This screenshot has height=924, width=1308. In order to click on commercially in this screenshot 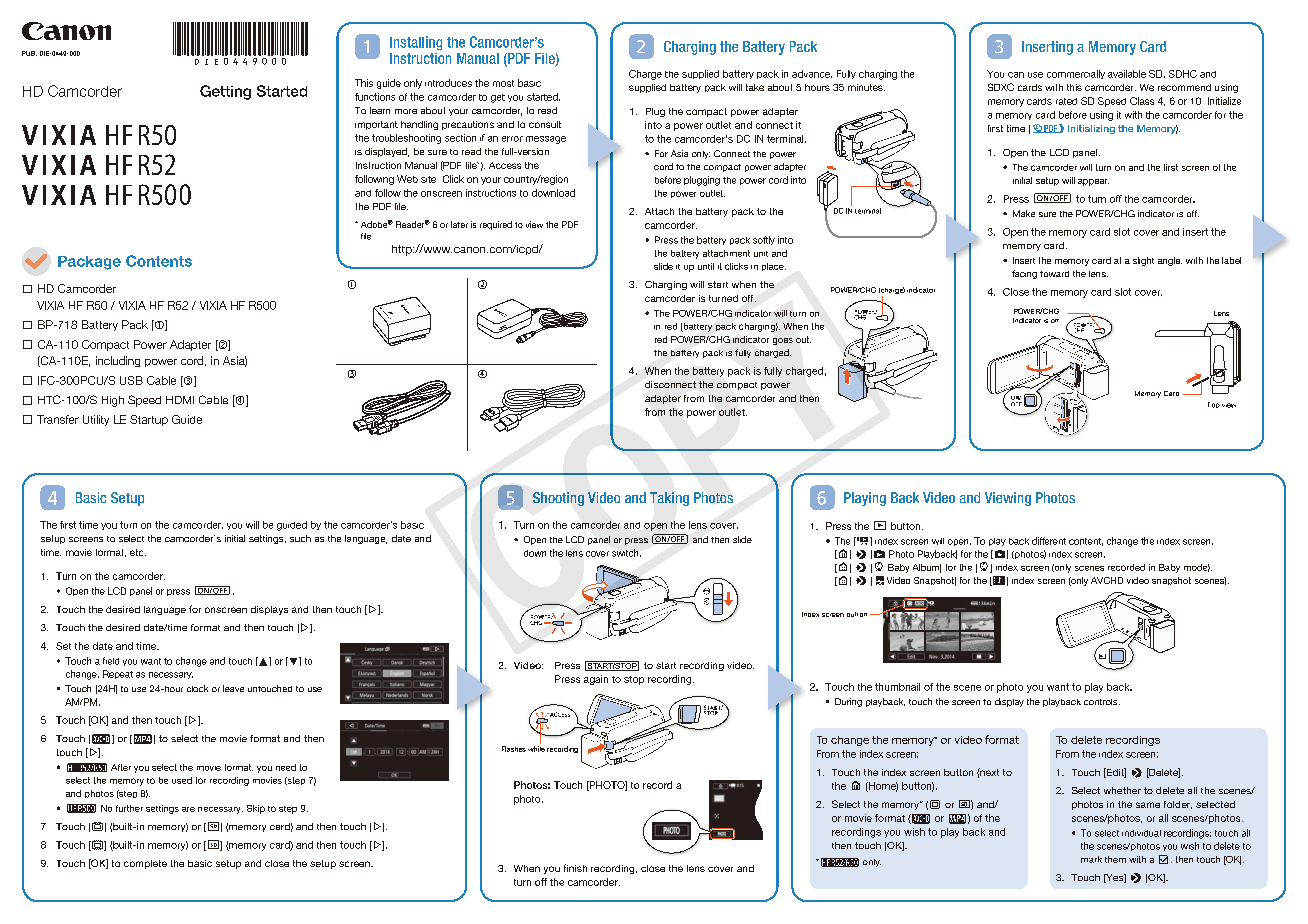, I will do `click(1076, 74)`.
